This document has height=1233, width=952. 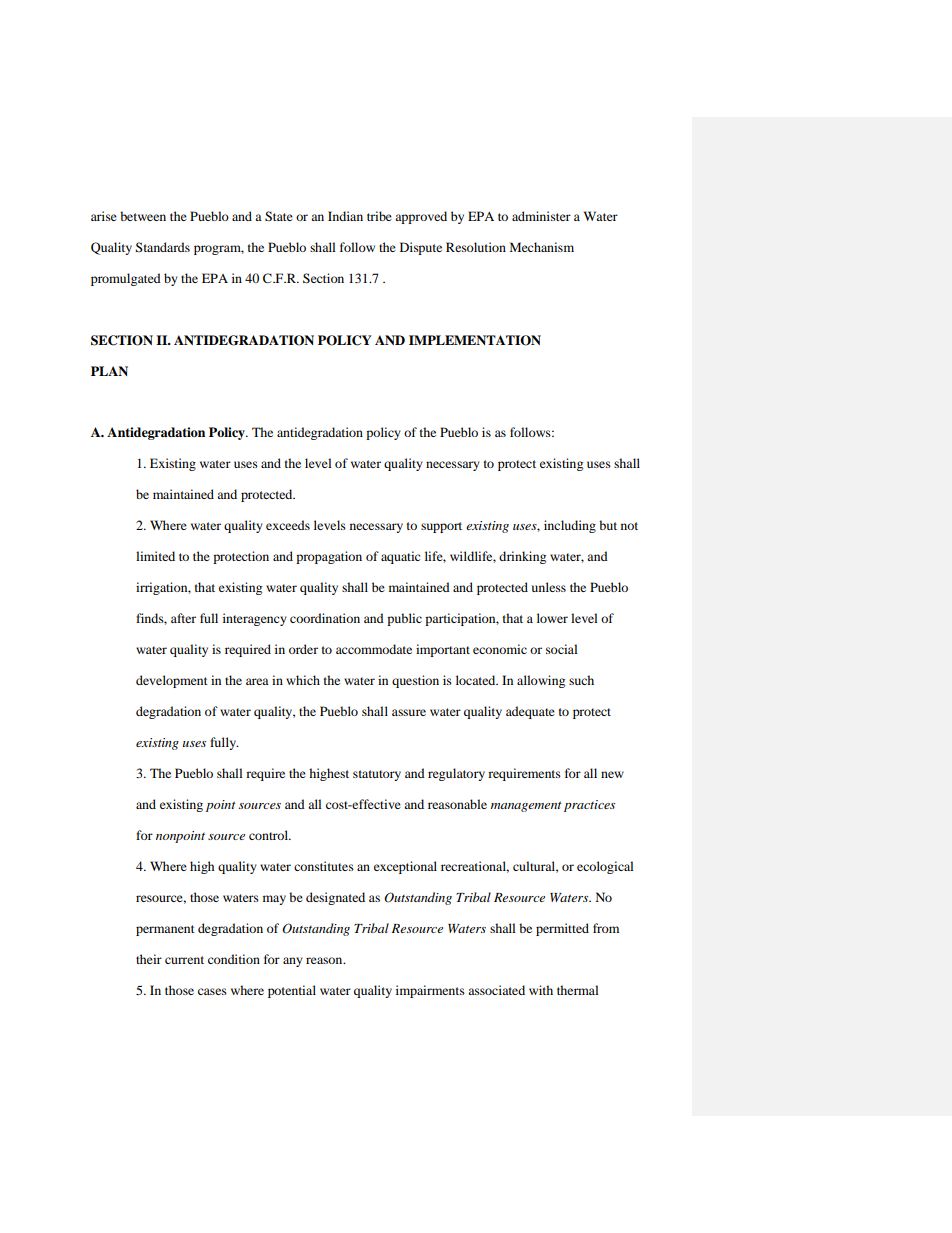 What do you see at coordinates (162, 247) in the document?
I see `Standards` at bounding box center [162, 247].
